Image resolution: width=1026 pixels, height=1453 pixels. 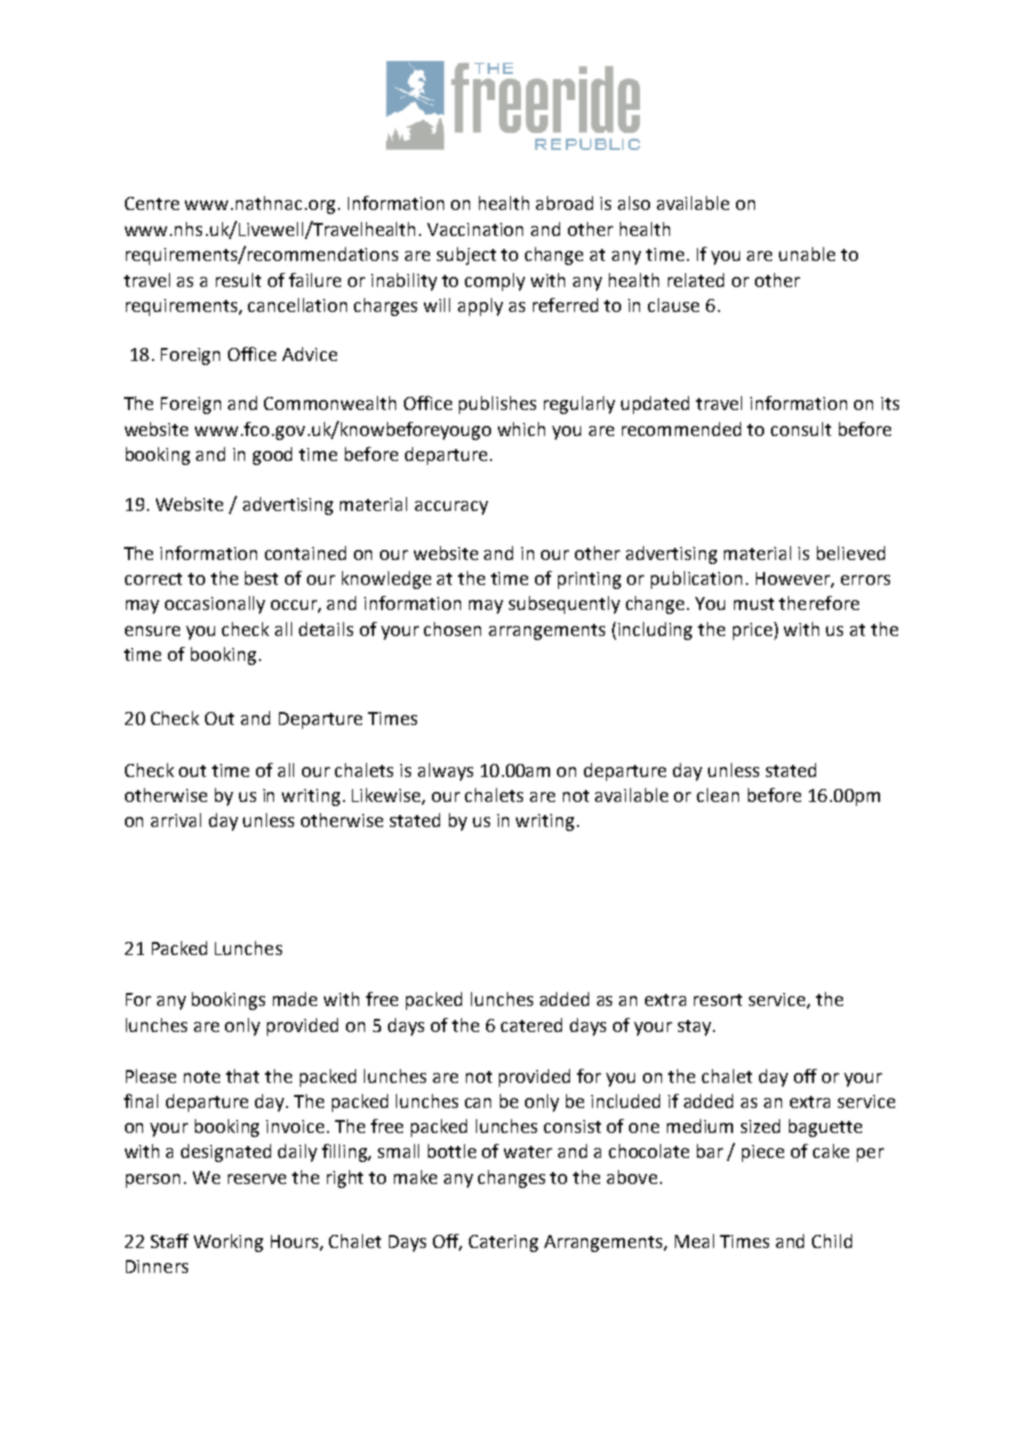 What do you see at coordinates (807, 254) in the screenshot?
I see `unable` at bounding box center [807, 254].
